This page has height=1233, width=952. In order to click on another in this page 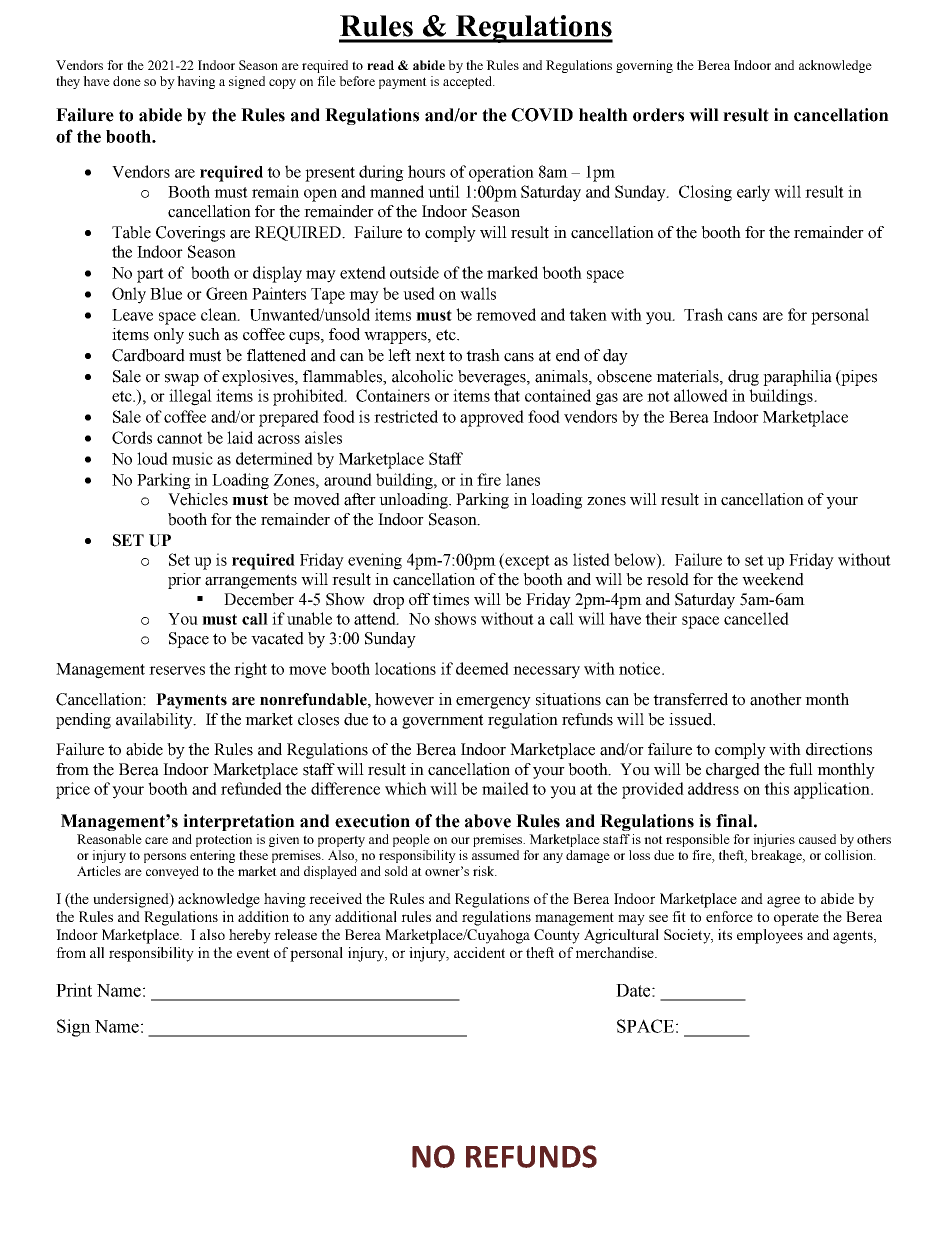, I will do `click(776, 699)`.
